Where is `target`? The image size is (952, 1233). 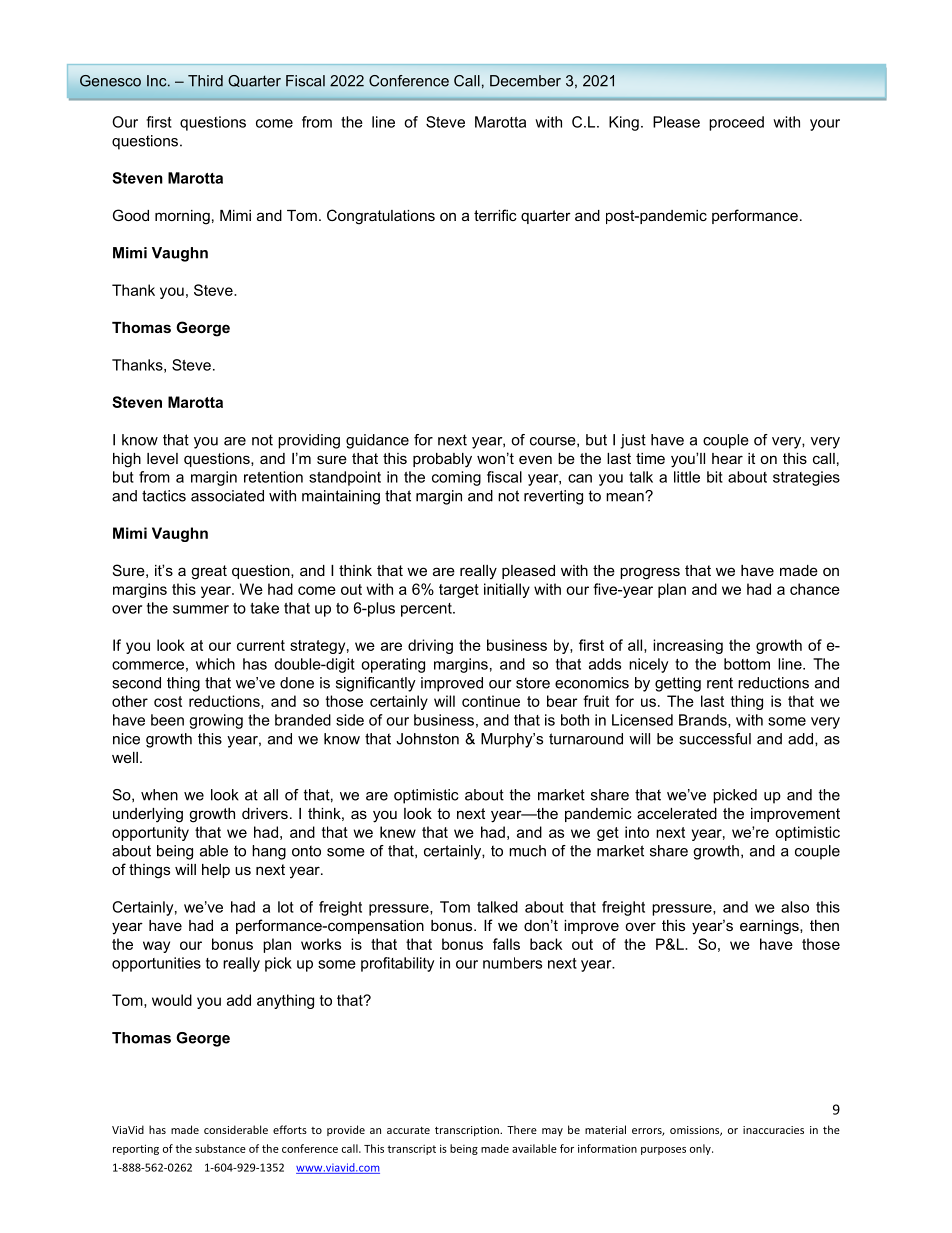
target is located at coordinates (459, 591).
